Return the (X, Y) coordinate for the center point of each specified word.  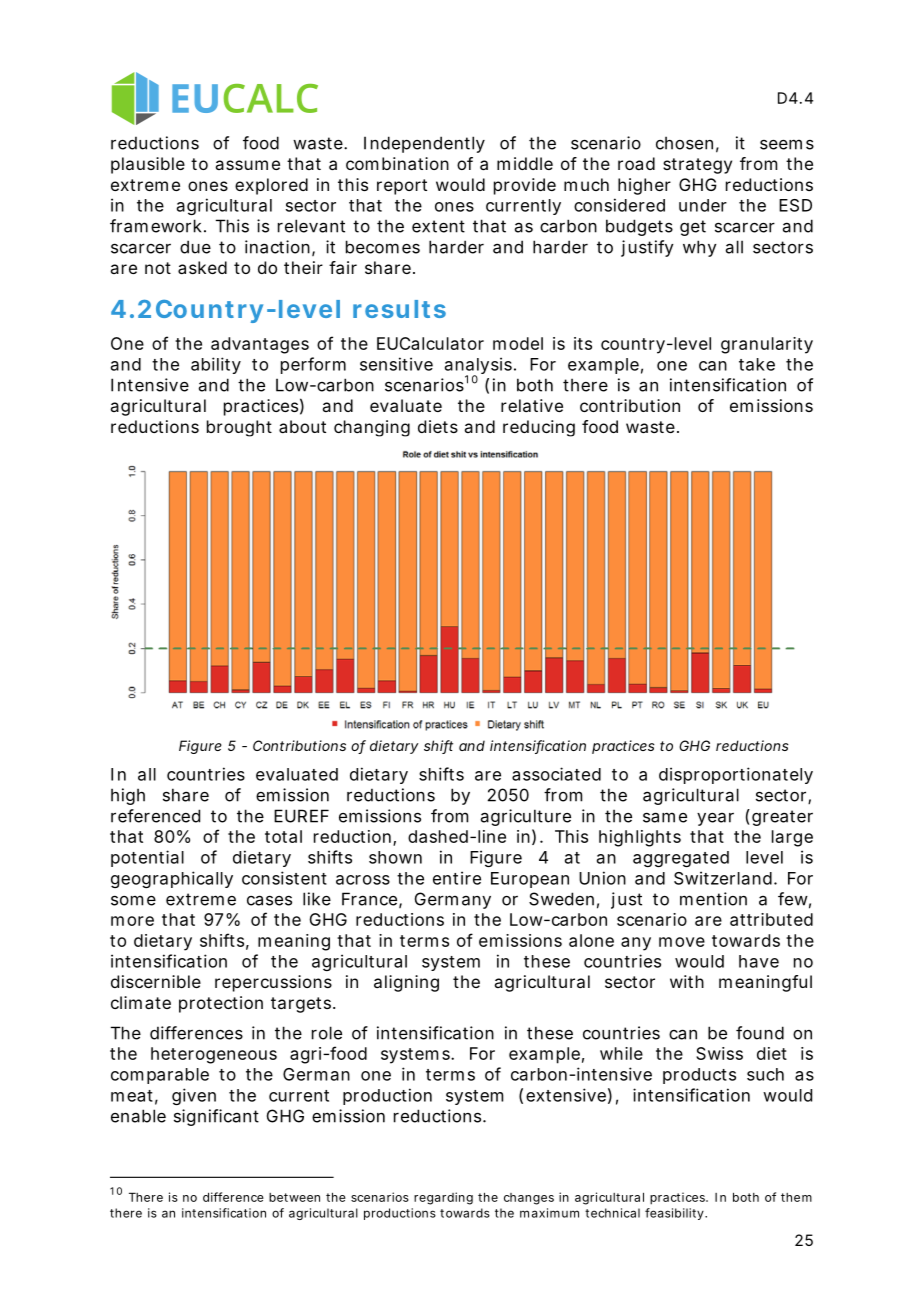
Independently (424, 144)
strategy (697, 166)
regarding (443, 1198)
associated (556, 774)
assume (247, 165)
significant (216, 1117)
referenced (155, 816)
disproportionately (736, 775)
